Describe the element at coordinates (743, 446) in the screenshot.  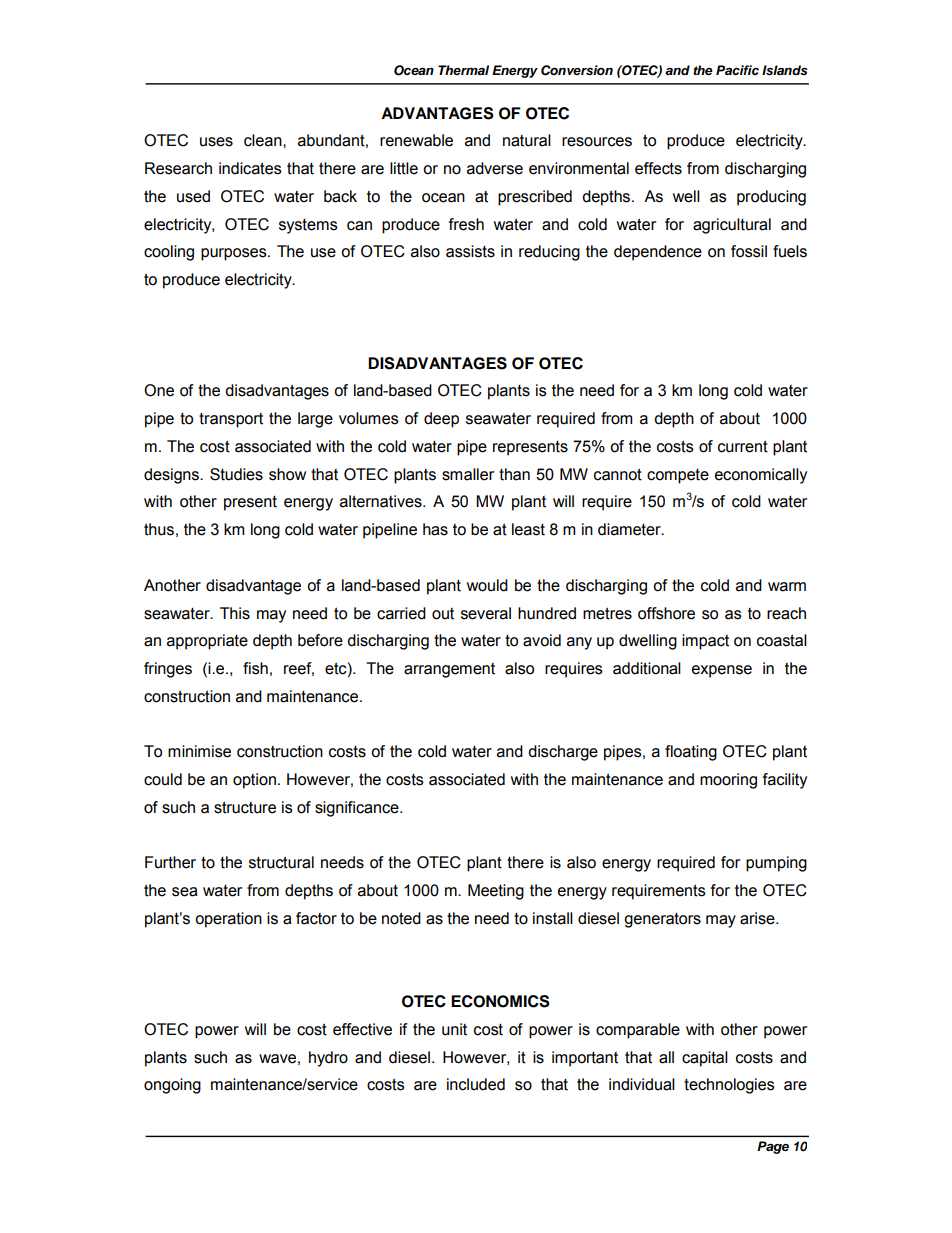
I see `current` at that location.
